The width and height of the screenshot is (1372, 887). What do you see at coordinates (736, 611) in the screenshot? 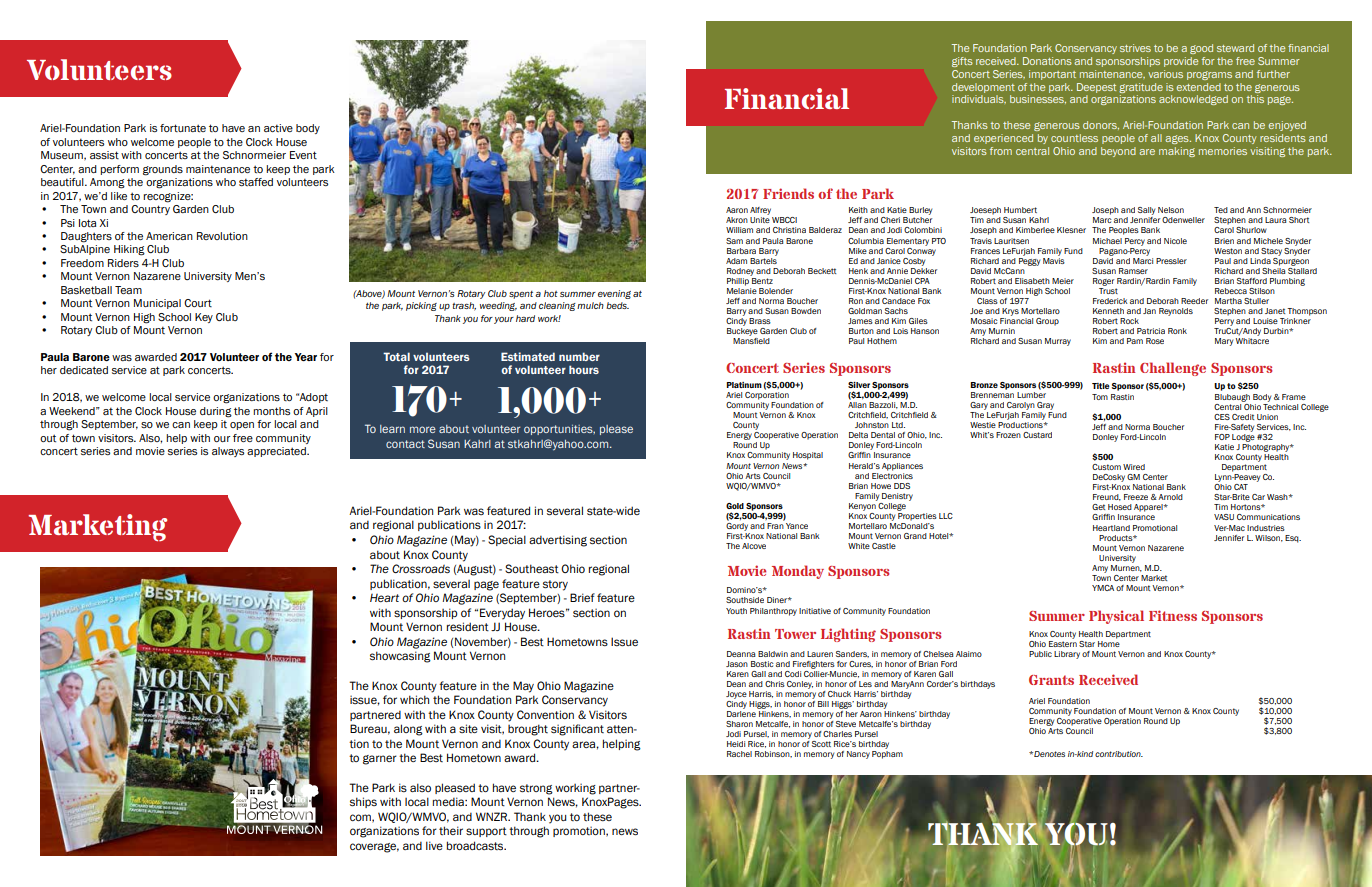
I see `Youth` at bounding box center [736, 611].
